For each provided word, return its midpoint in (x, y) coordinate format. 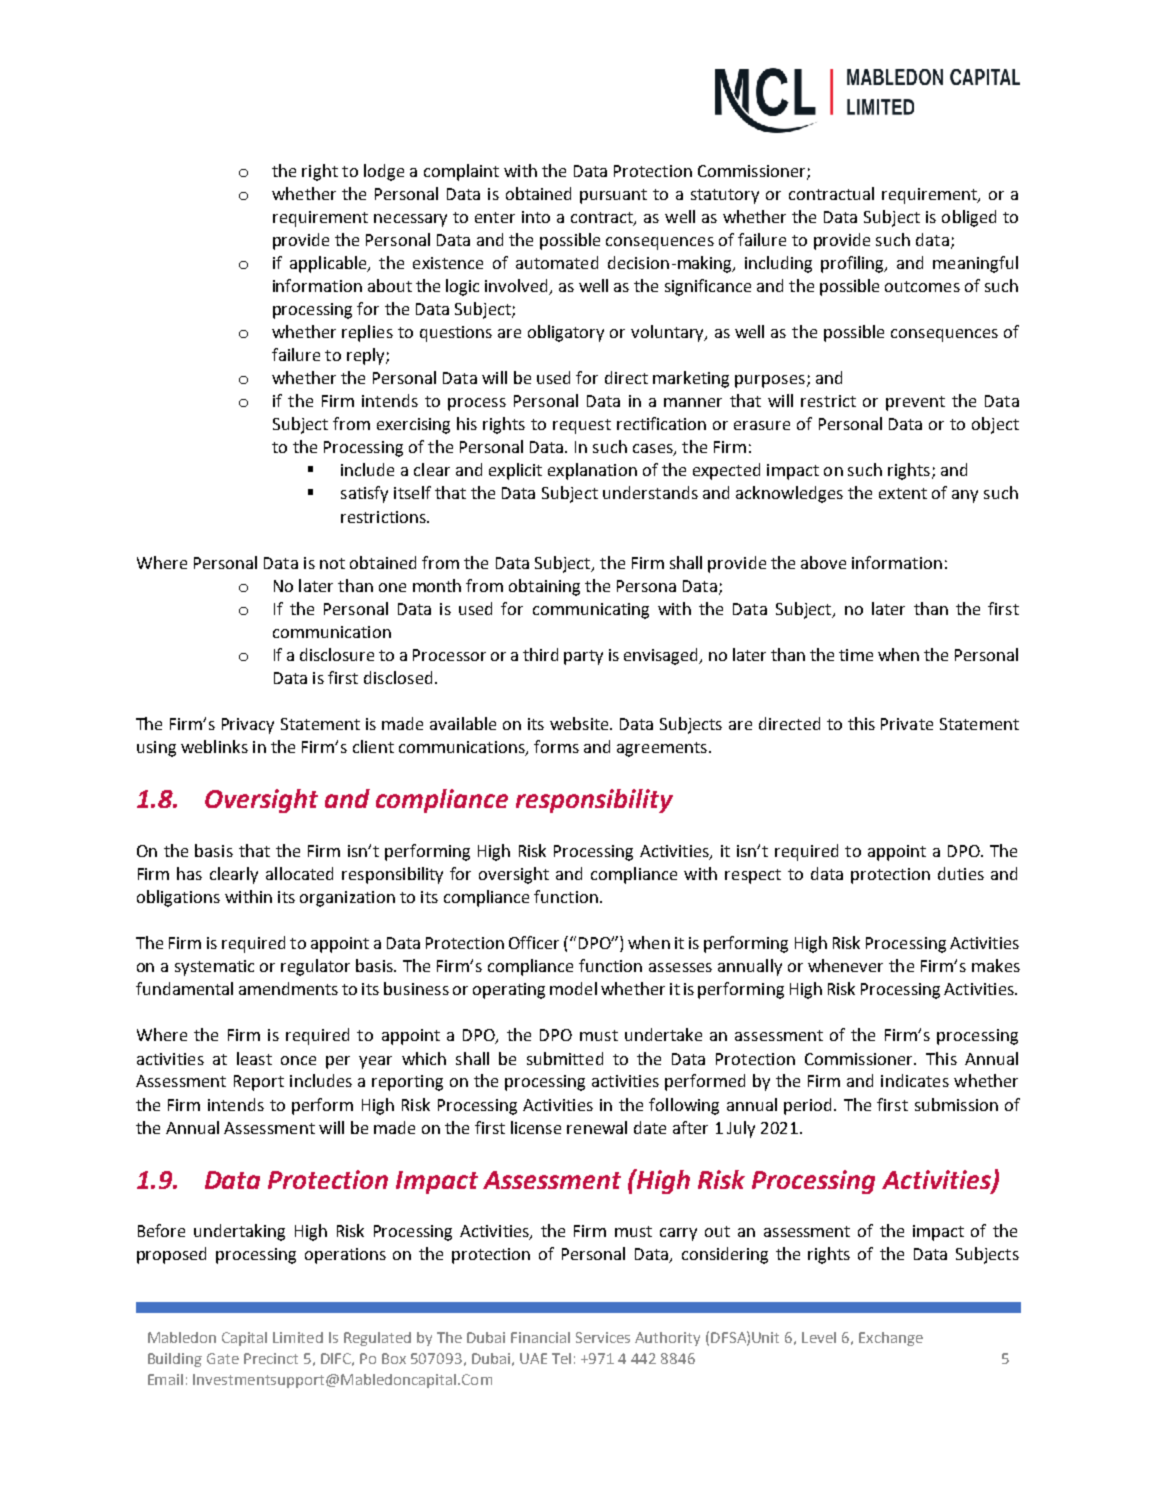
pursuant (613, 196)
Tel (561, 1358)
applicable (329, 264)
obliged (969, 218)
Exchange (891, 1339)
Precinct (271, 1358)
